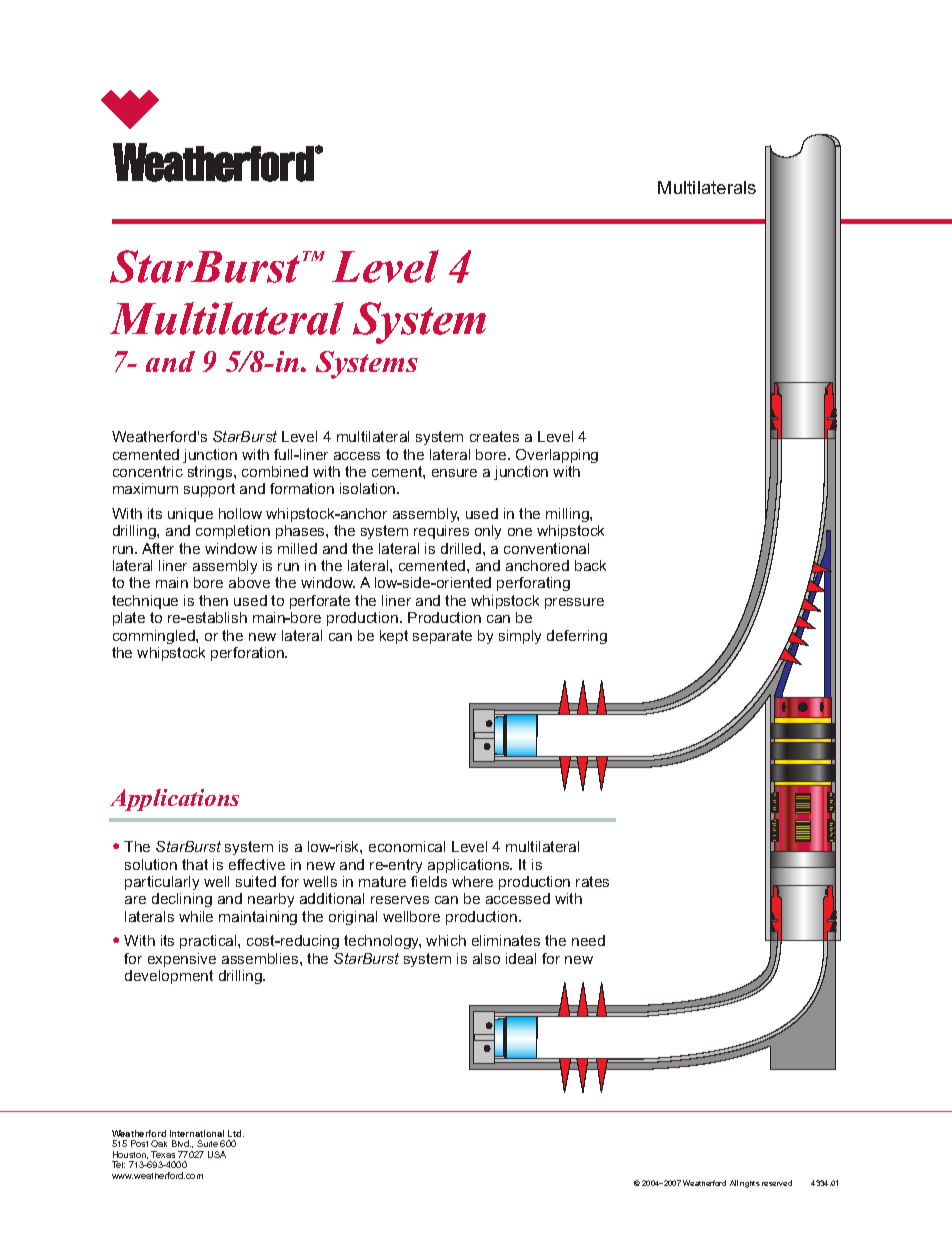  What do you see at coordinates (557, 456) in the page?
I see `Overlapping` at bounding box center [557, 456].
